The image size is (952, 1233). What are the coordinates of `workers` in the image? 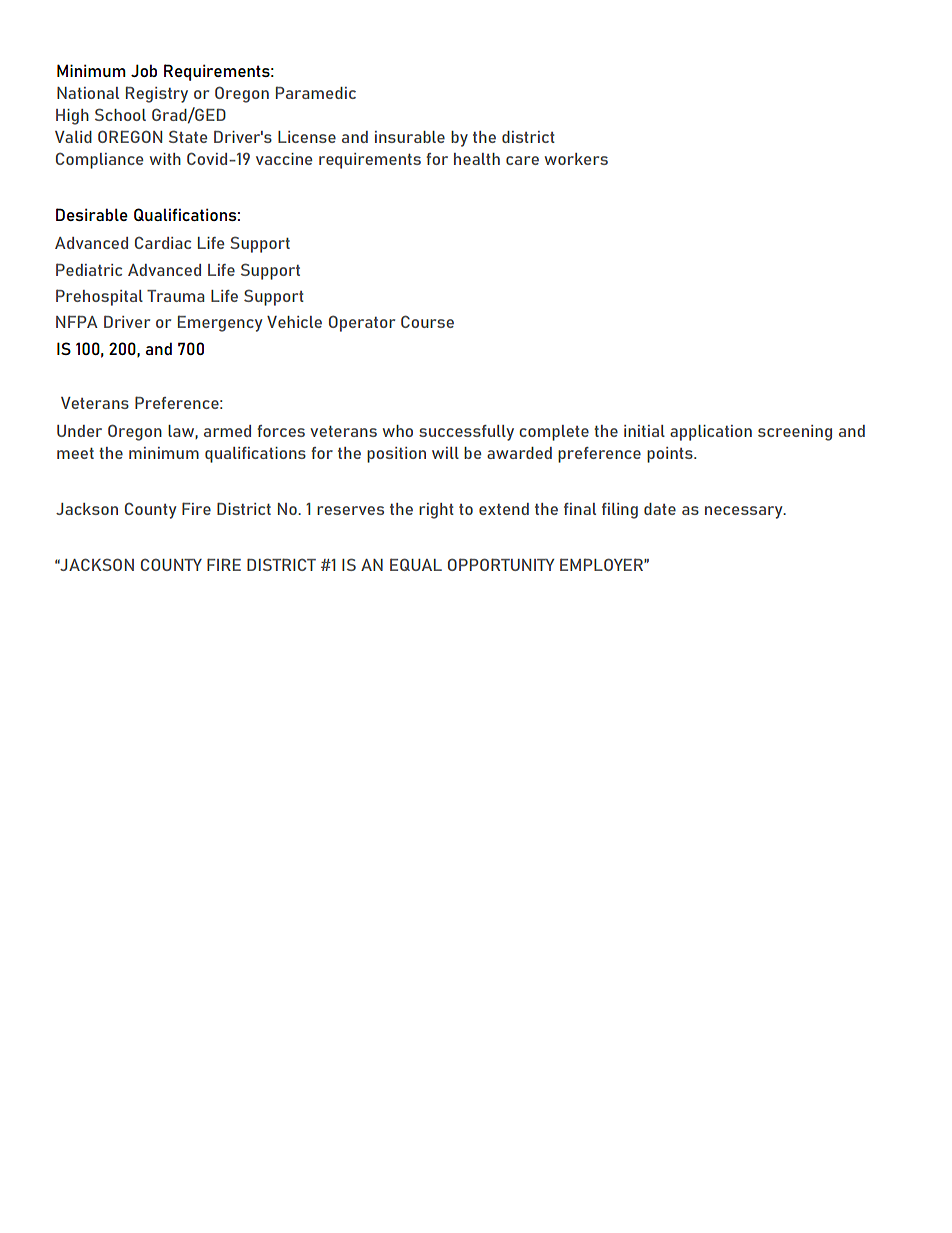 It's located at (576, 159).
